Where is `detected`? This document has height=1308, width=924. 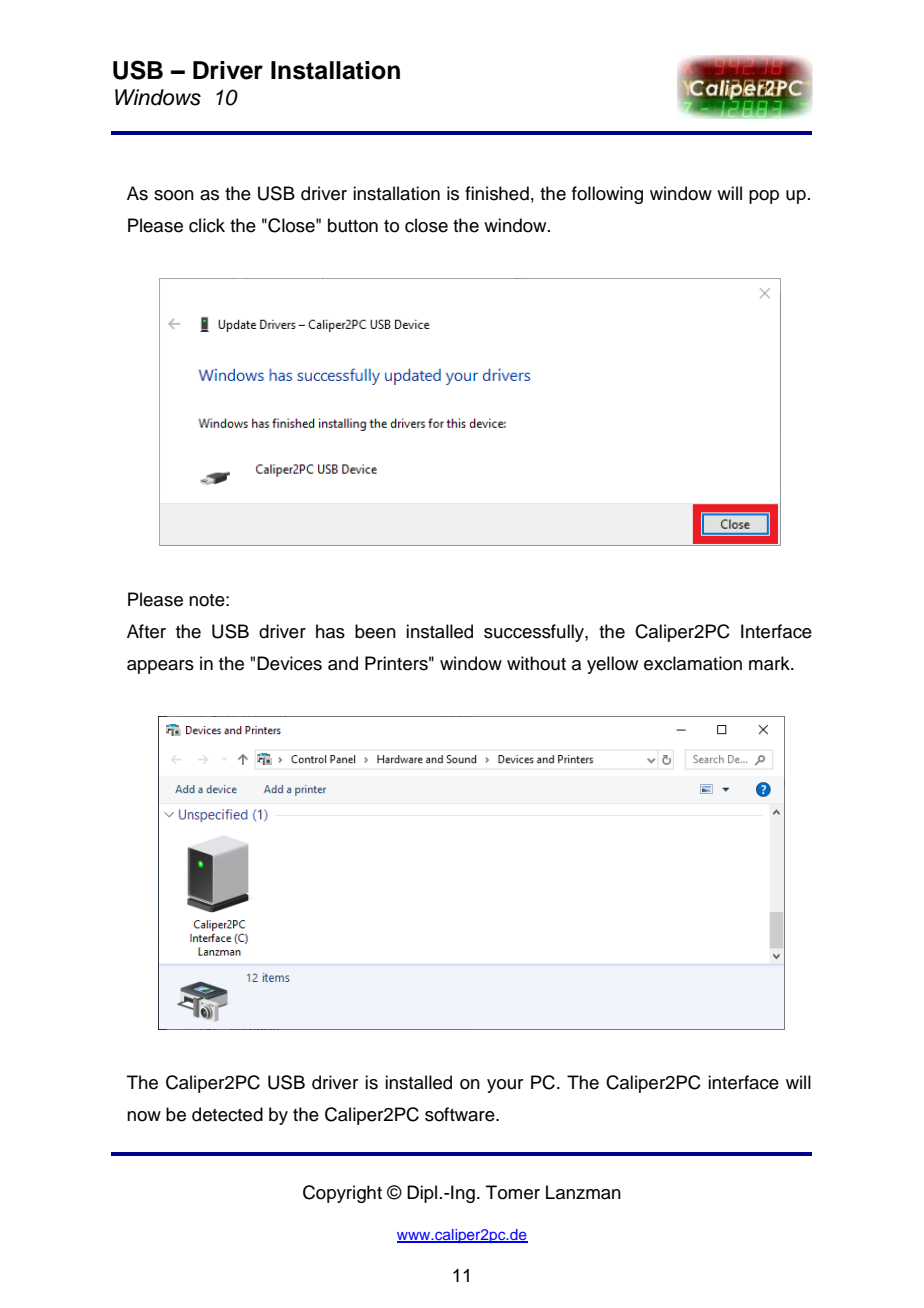 detected is located at coordinates (227, 1114).
